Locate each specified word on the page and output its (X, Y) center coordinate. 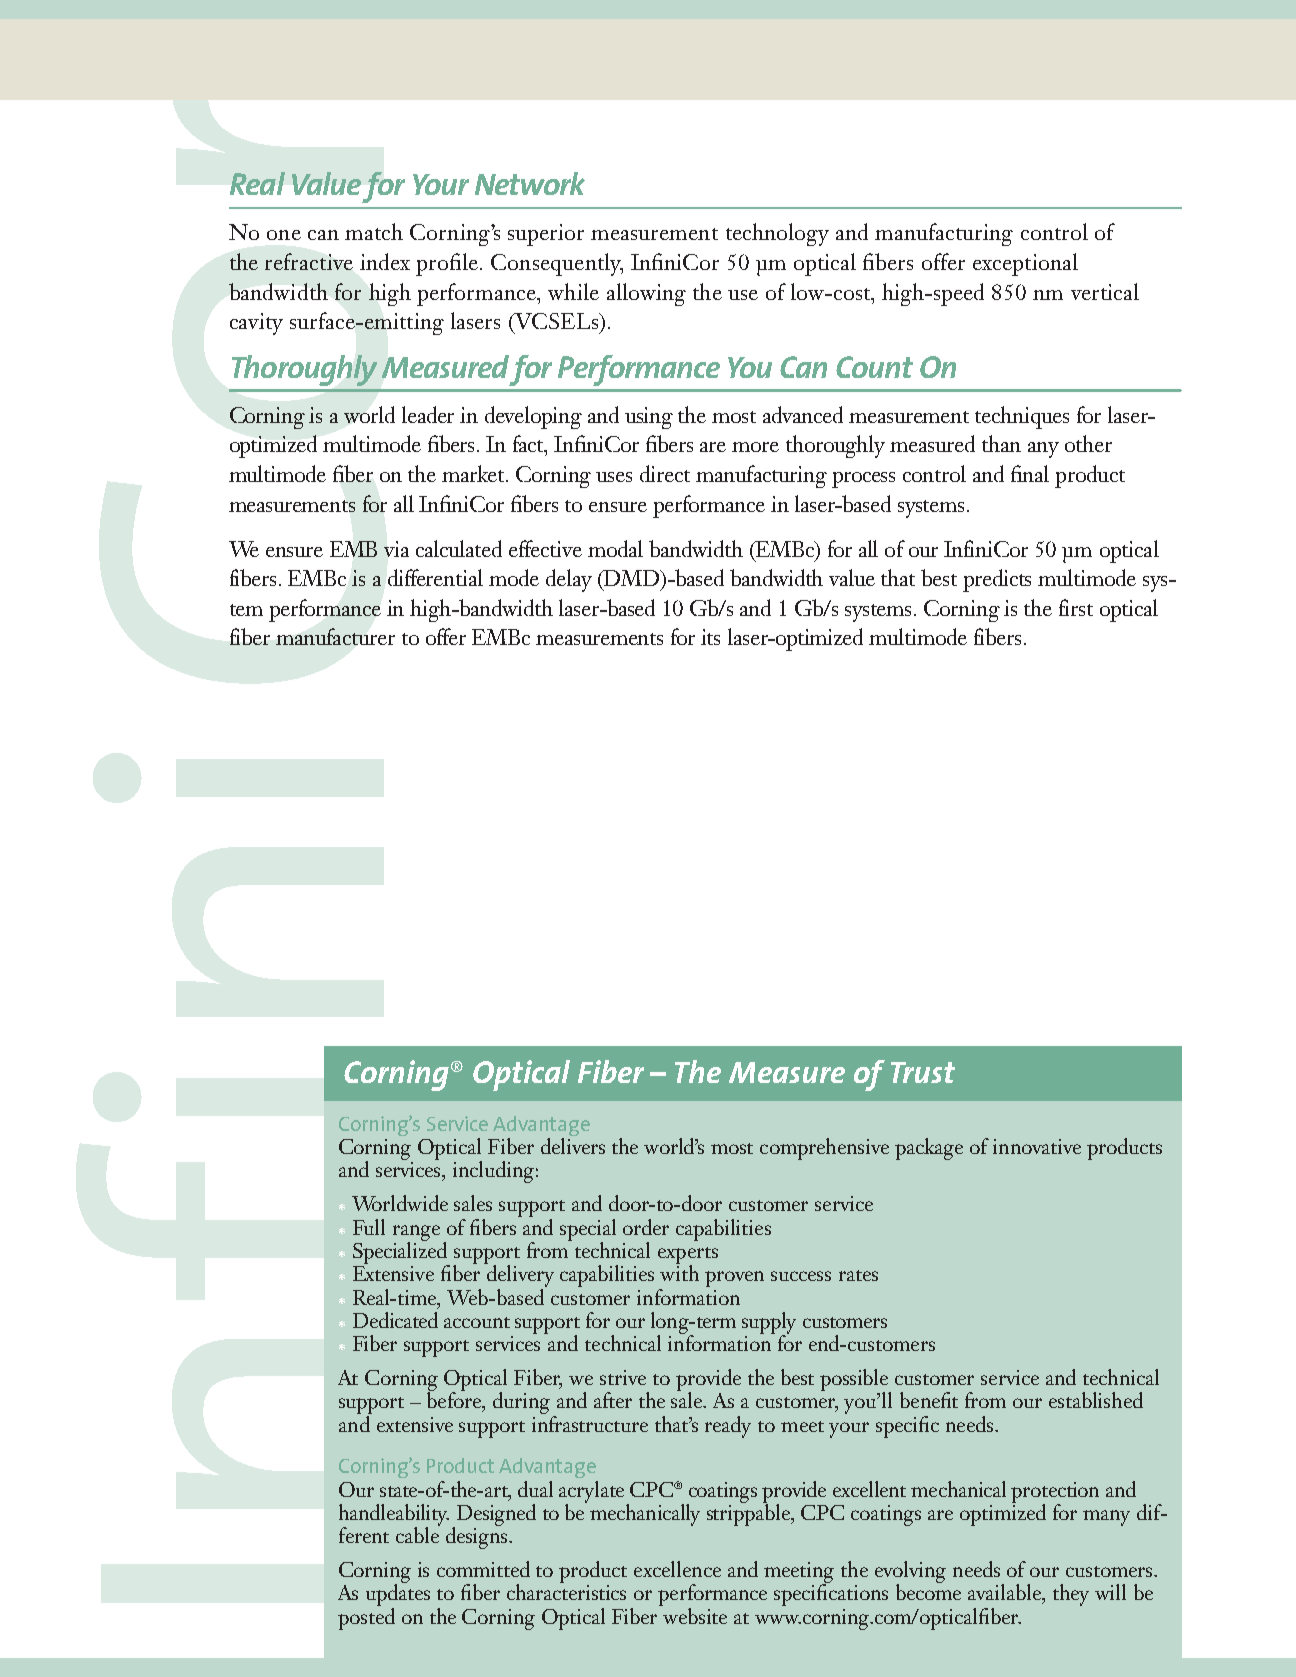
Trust (923, 1072)
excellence (677, 1569)
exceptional (1025, 264)
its (710, 637)
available (1006, 1593)
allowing (646, 294)
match (374, 231)
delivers (573, 1146)
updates (398, 1594)
